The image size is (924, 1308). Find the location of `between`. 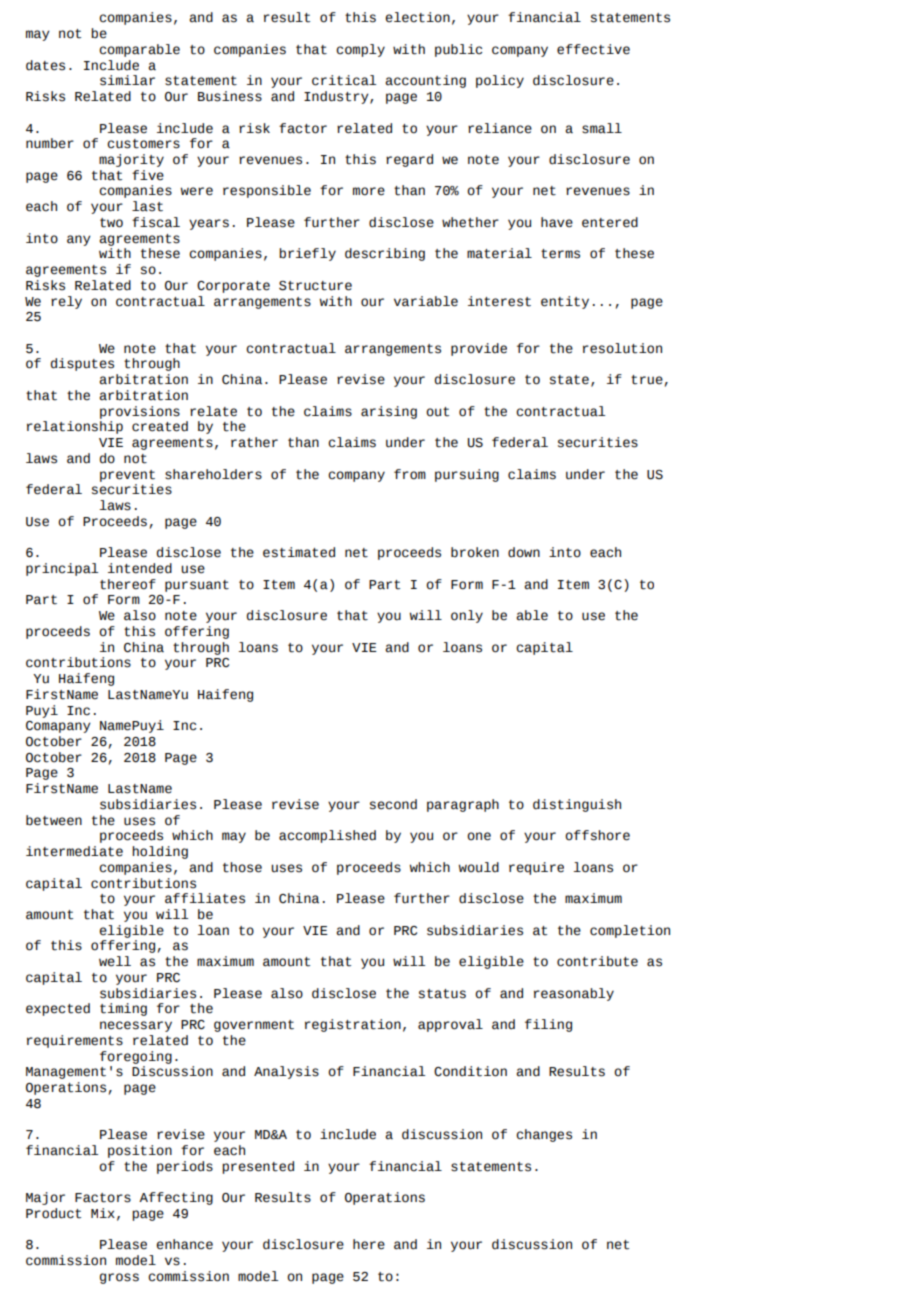

between is located at coordinates (54, 820).
